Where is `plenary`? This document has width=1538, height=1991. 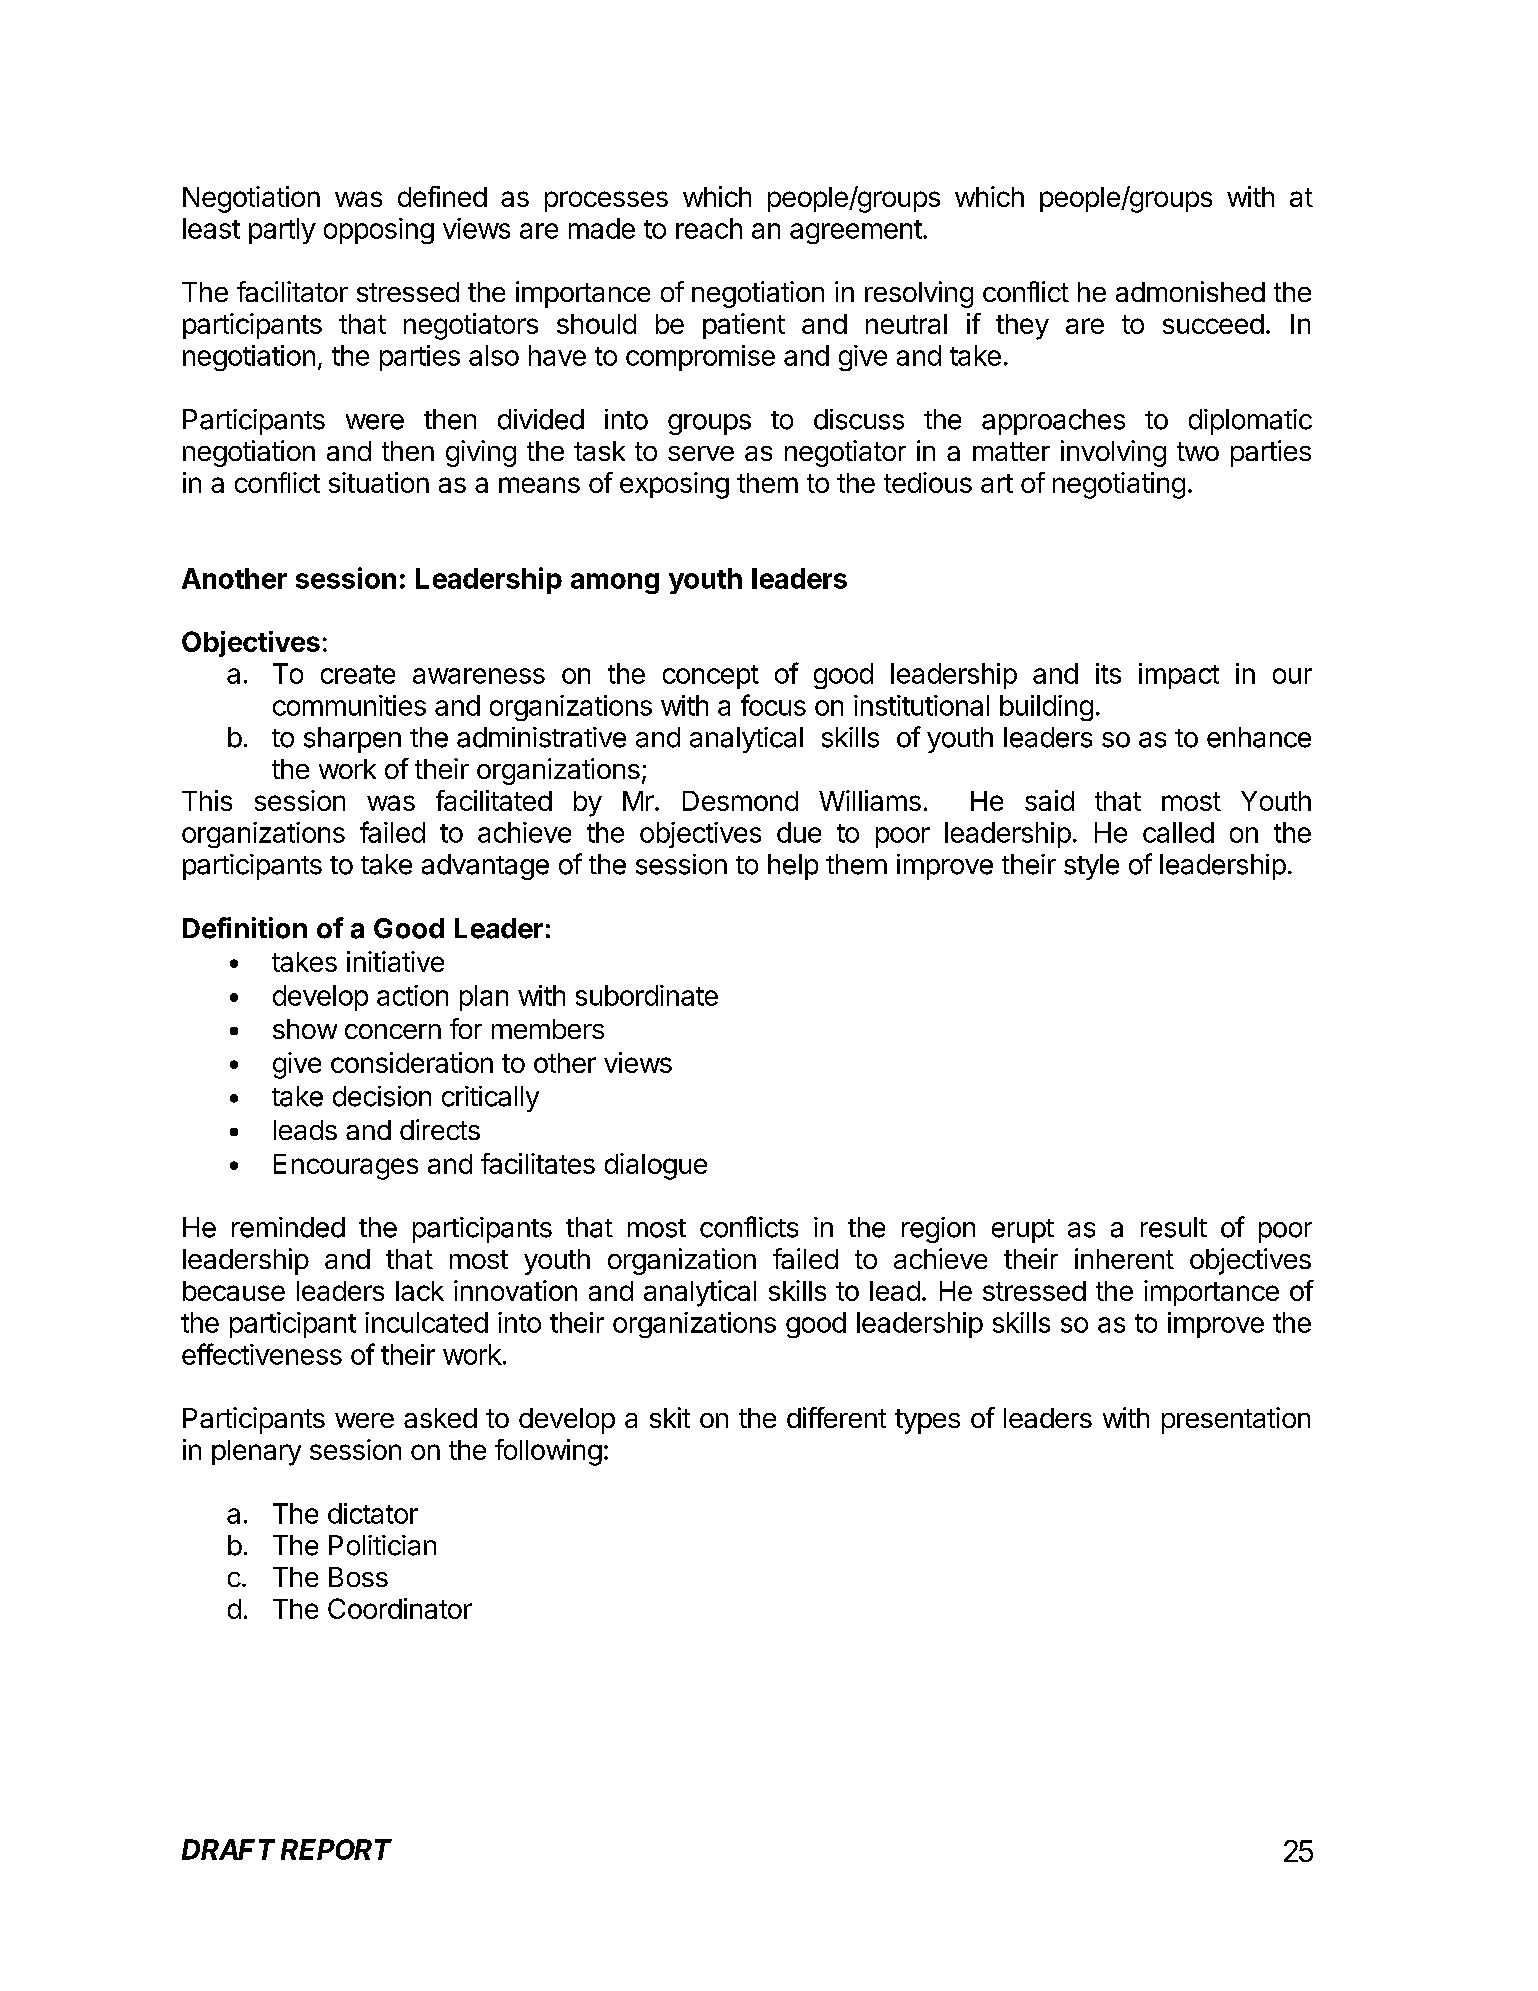 plenary is located at coordinates (256, 1453).
